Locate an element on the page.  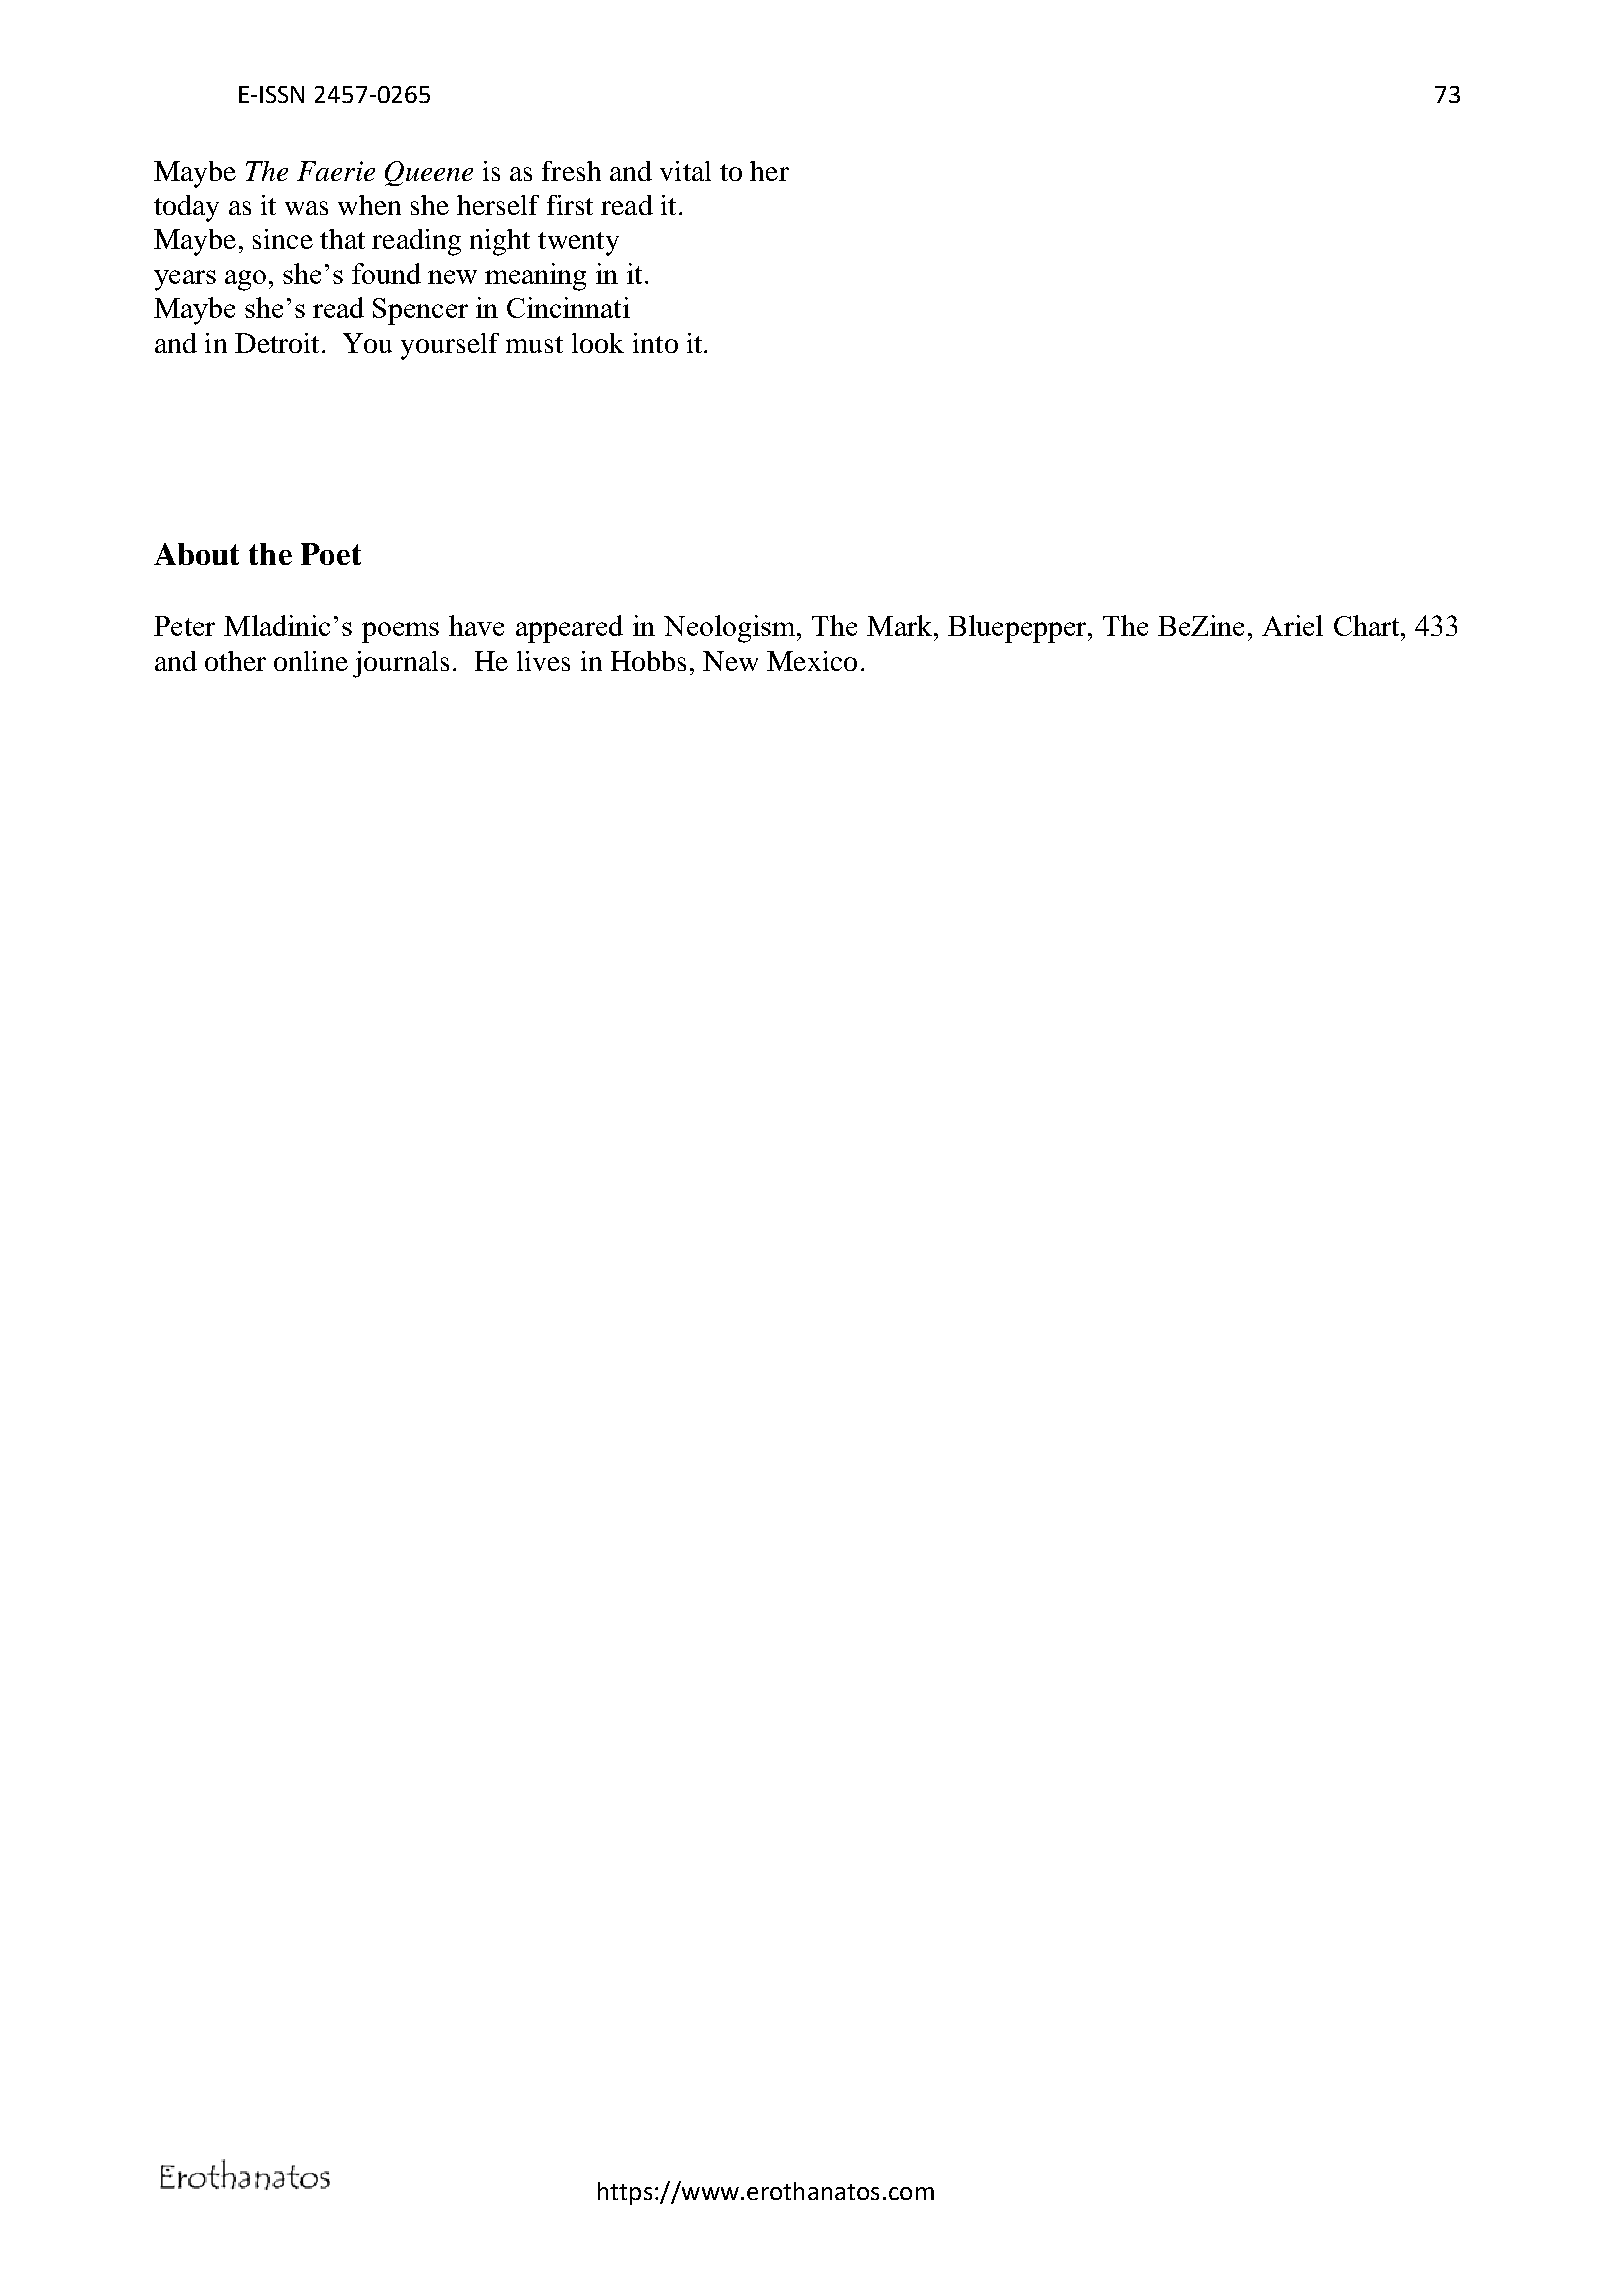
Detroit is located at coordinates (277, 343).
